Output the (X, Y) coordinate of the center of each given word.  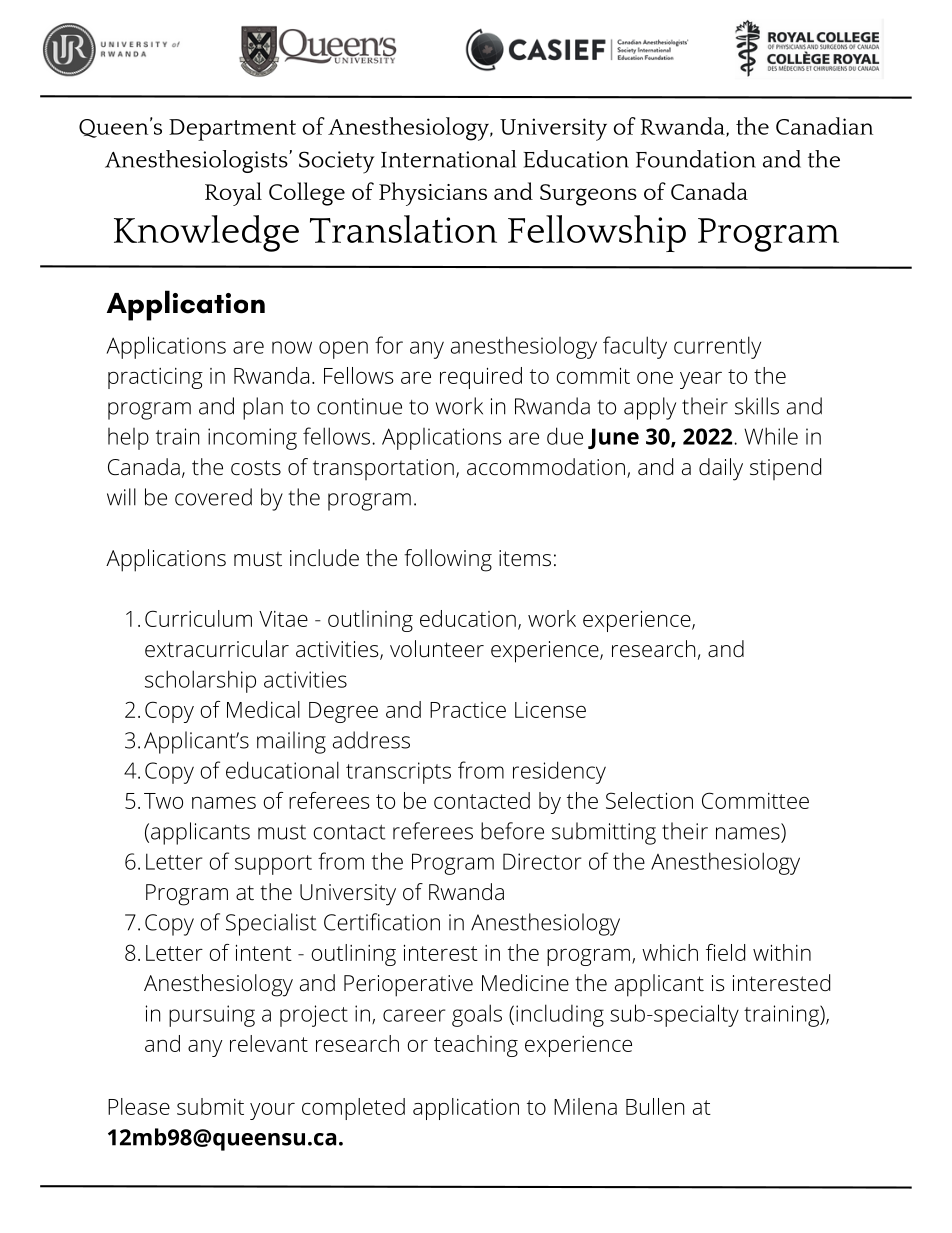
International (448, 159)
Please (139, 1106)
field (725, 952)
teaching (476, 1046)
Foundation (696, 159)
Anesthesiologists (197, 161)
